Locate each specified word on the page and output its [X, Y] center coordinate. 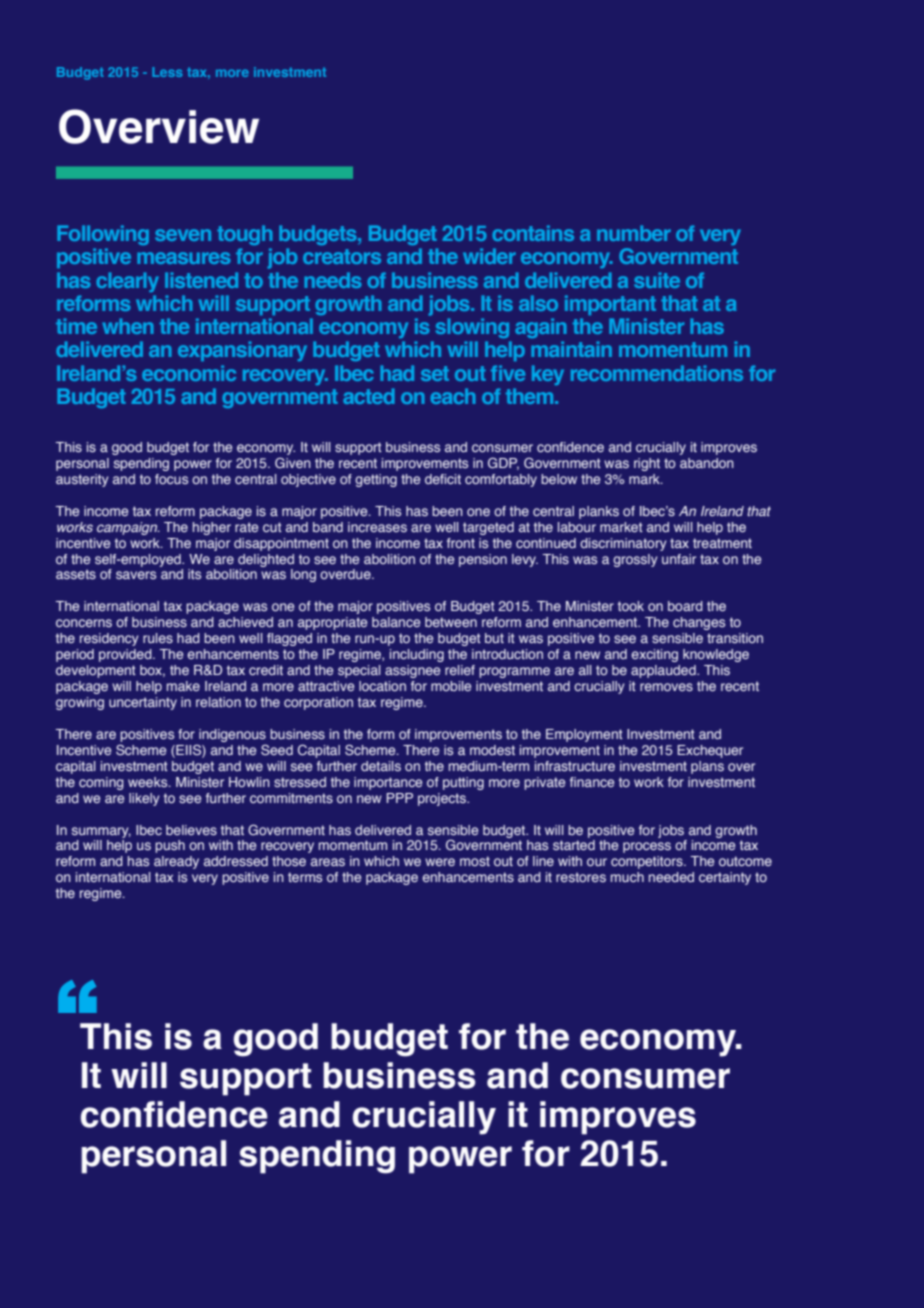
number [634, 233]
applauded [664, 671]
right [647, 464]
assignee [412, 671]
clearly [127, 282]
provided [126, 655]
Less [167, 72]
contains [533, 233]
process [647, 847]
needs [333, 280]
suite [657, 280]
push [170, 846]
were [440, 862]
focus [171, 479]
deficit [443, 479]
